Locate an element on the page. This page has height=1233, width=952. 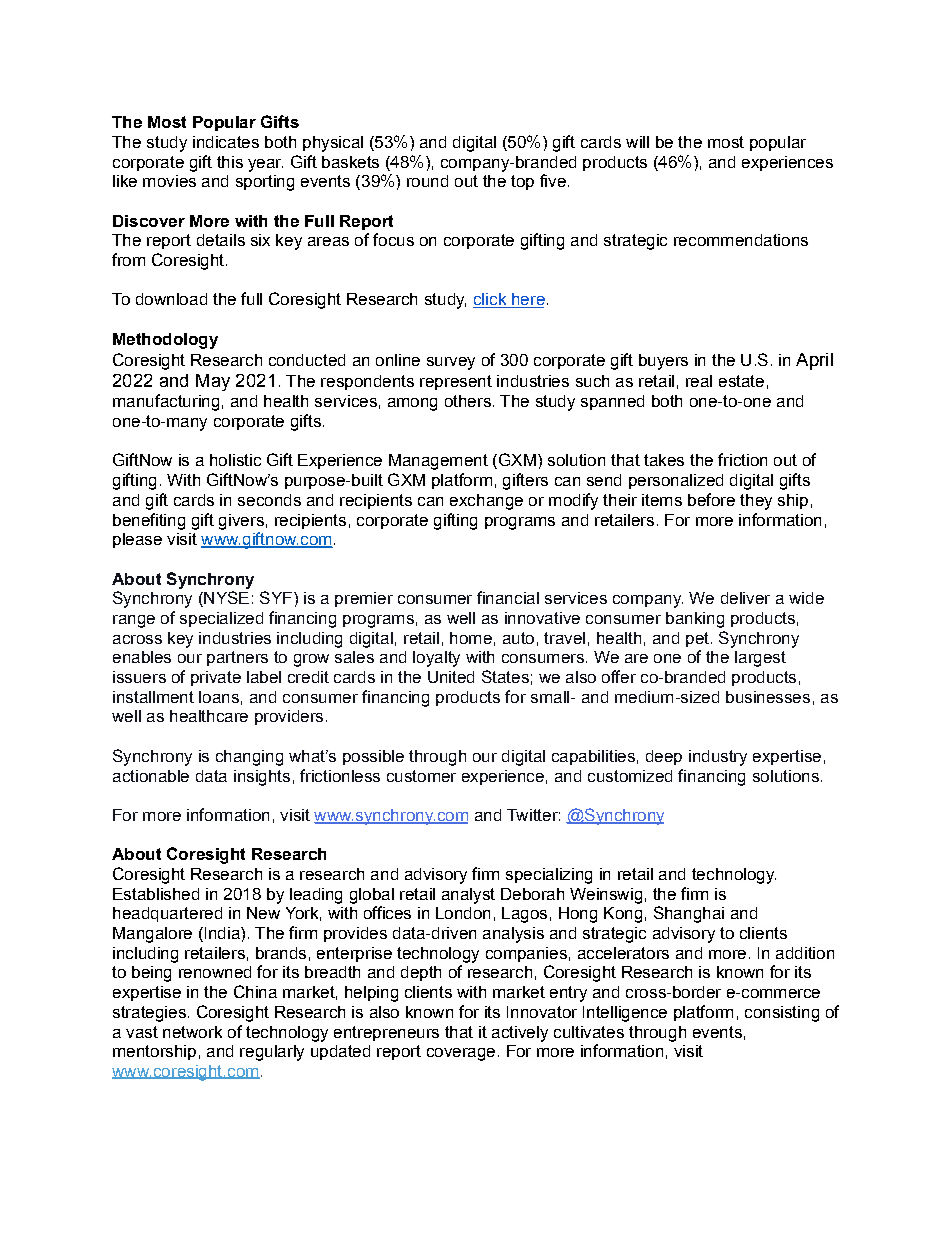
this is located at coordinates (230, 162).
